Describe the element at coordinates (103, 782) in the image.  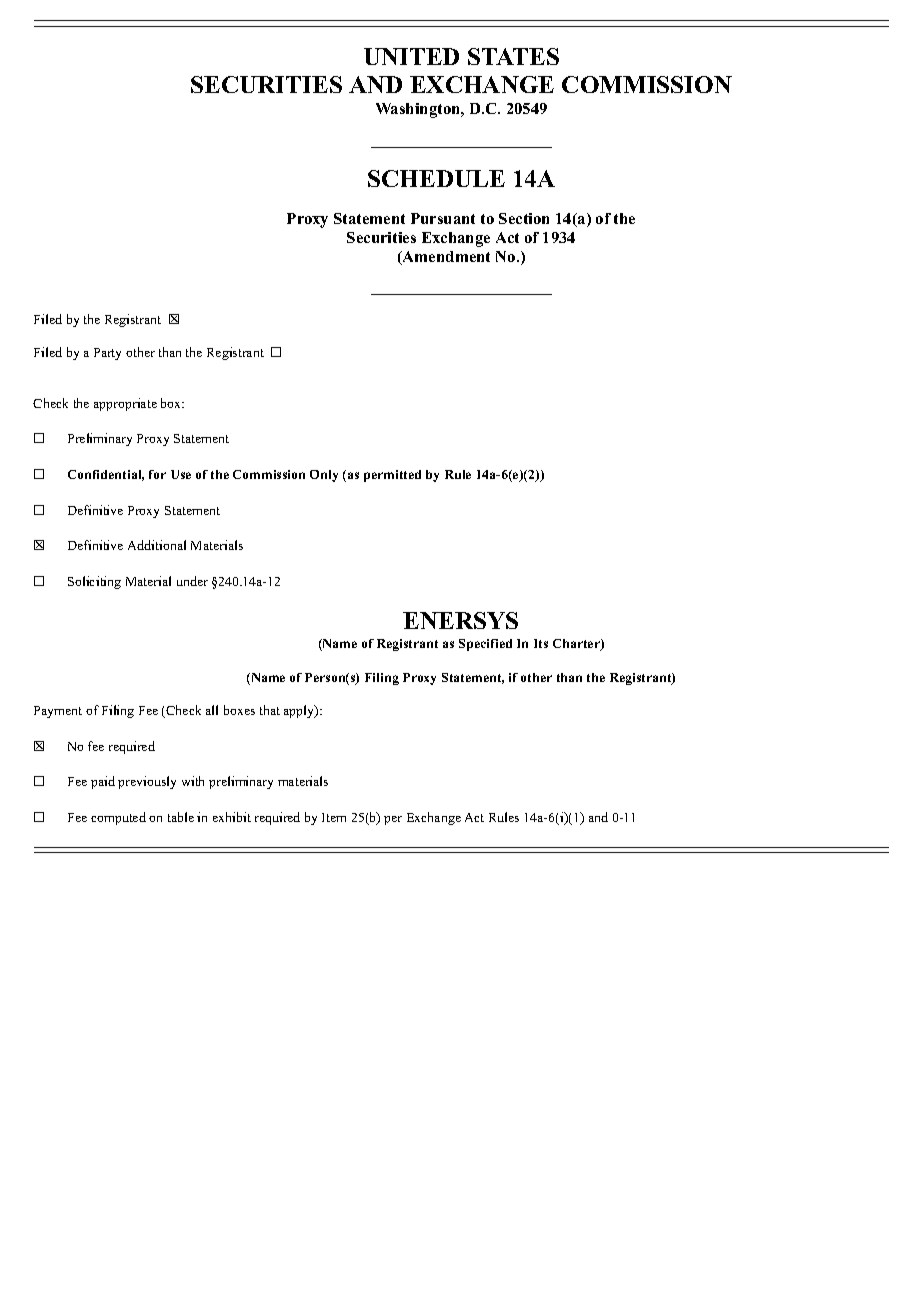
I see `paid` at that location.
